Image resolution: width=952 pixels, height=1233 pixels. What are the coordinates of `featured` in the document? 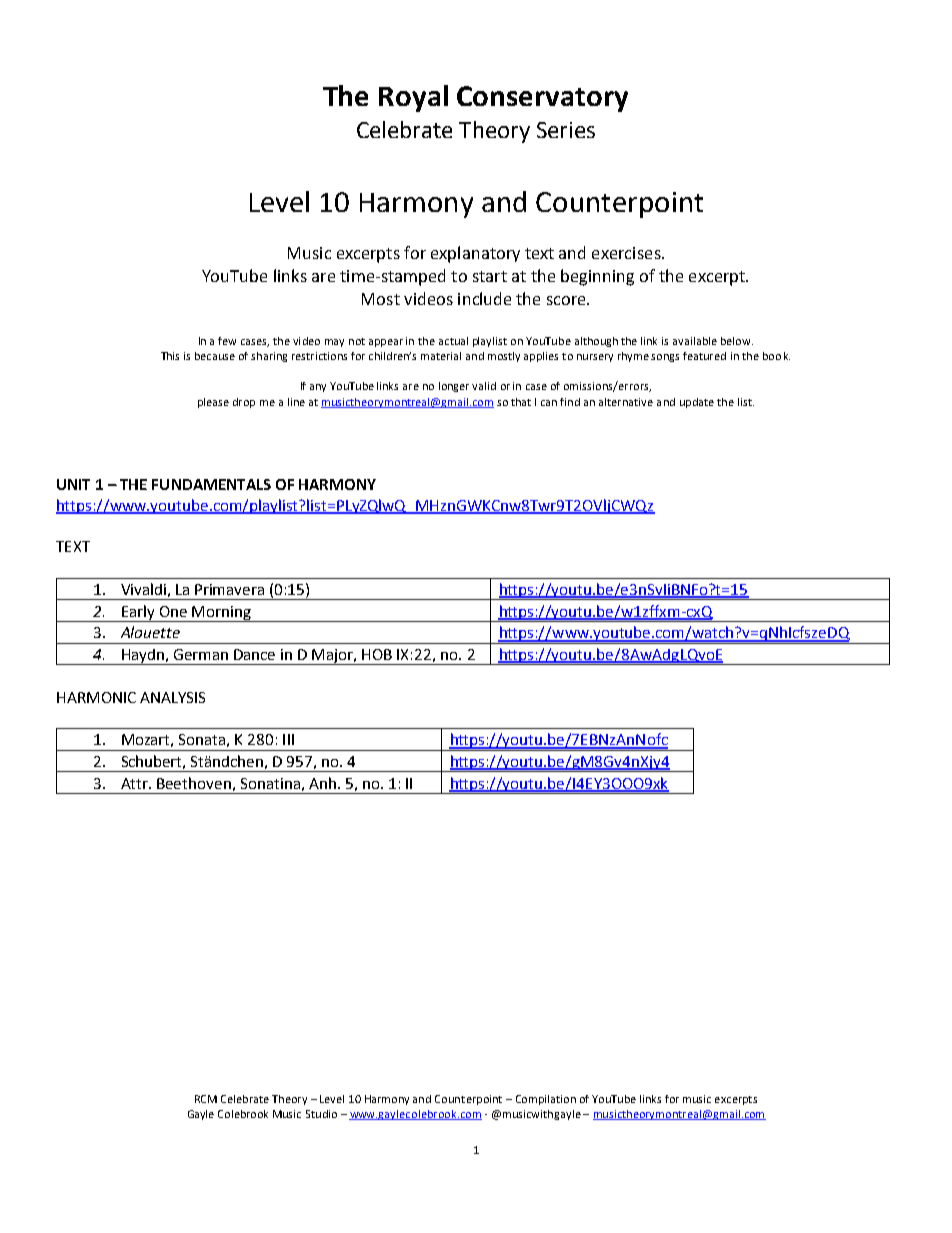 It's located at (704, 356).
